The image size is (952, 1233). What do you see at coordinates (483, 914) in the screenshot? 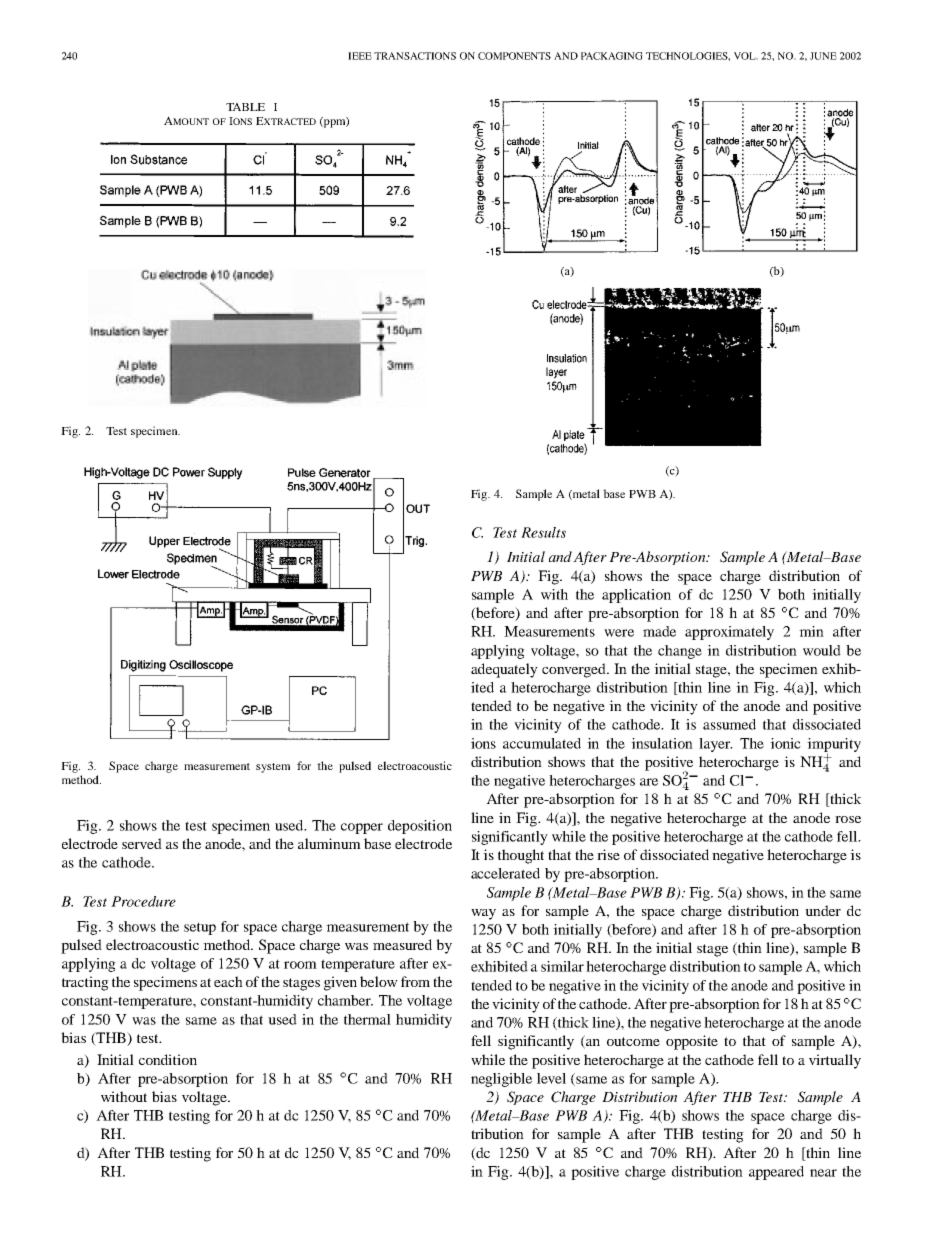
I see `way` at bounding box center [483, 914].
